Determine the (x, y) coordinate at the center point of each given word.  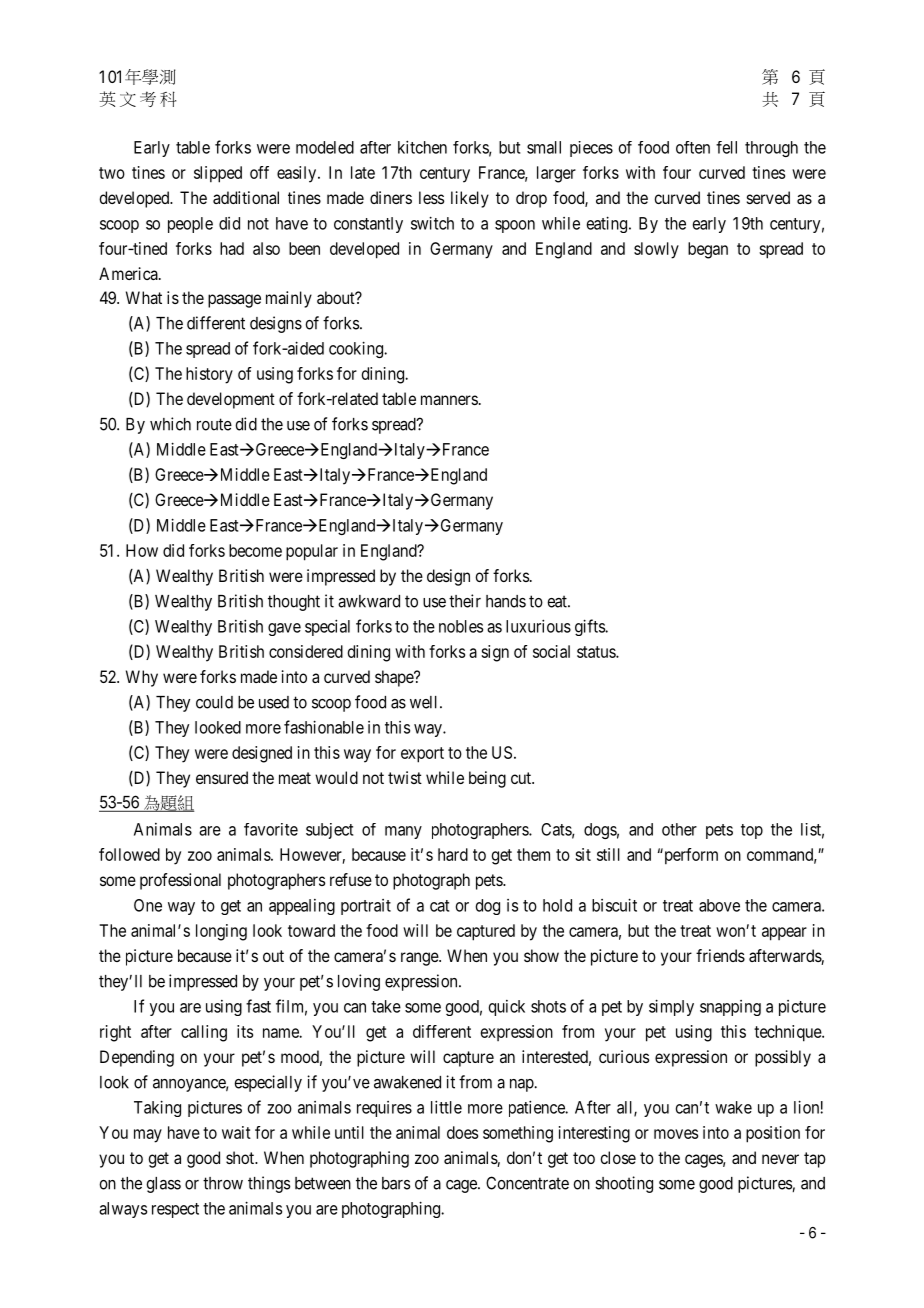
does (462, 1132)
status (597, 652)
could (214, 702)
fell (726, 147)
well (425, 702)
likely (470, 199)
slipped (218, 174)
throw (223, 1183)
